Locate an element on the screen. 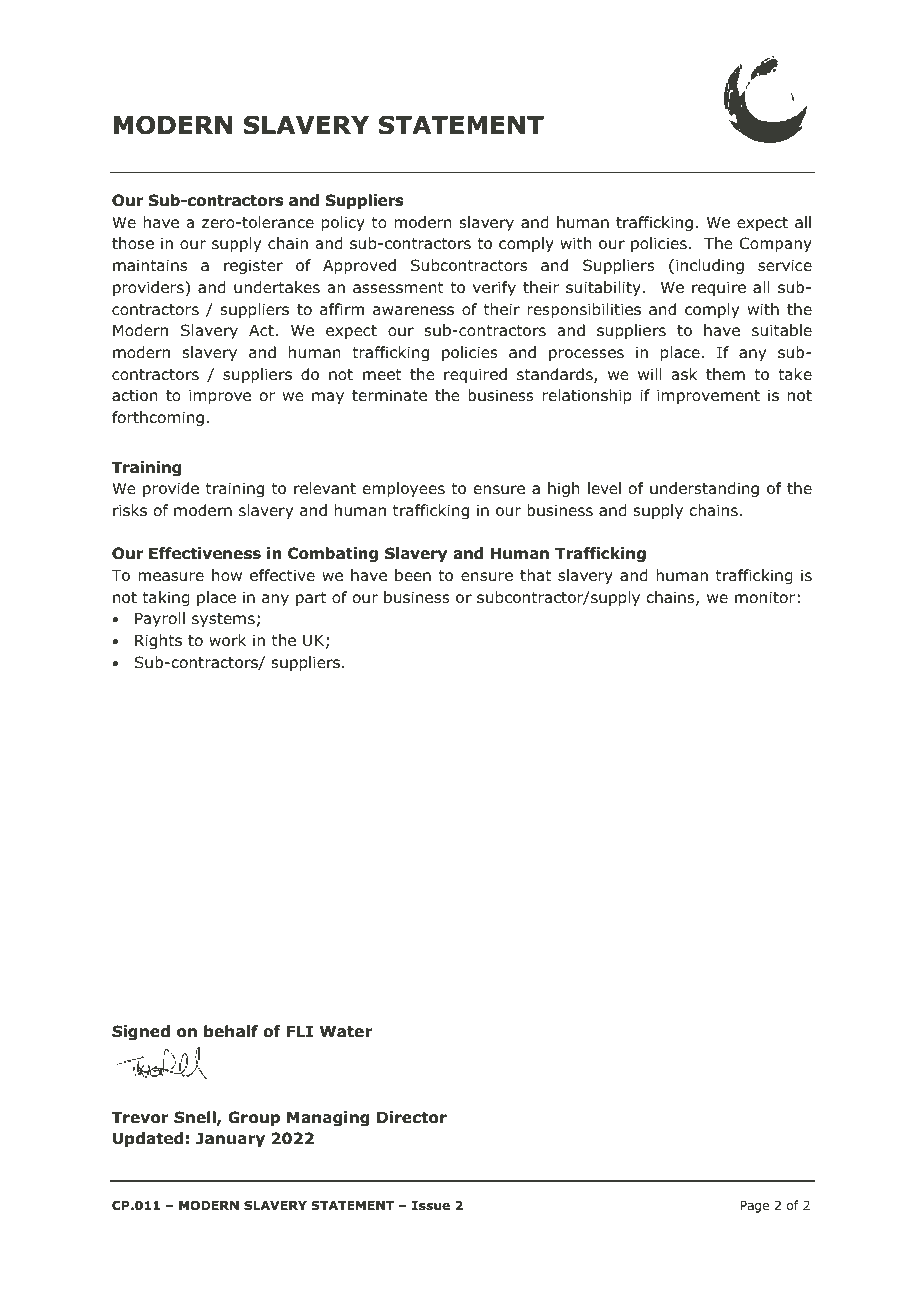  including is located at coordinates (710, 266).
